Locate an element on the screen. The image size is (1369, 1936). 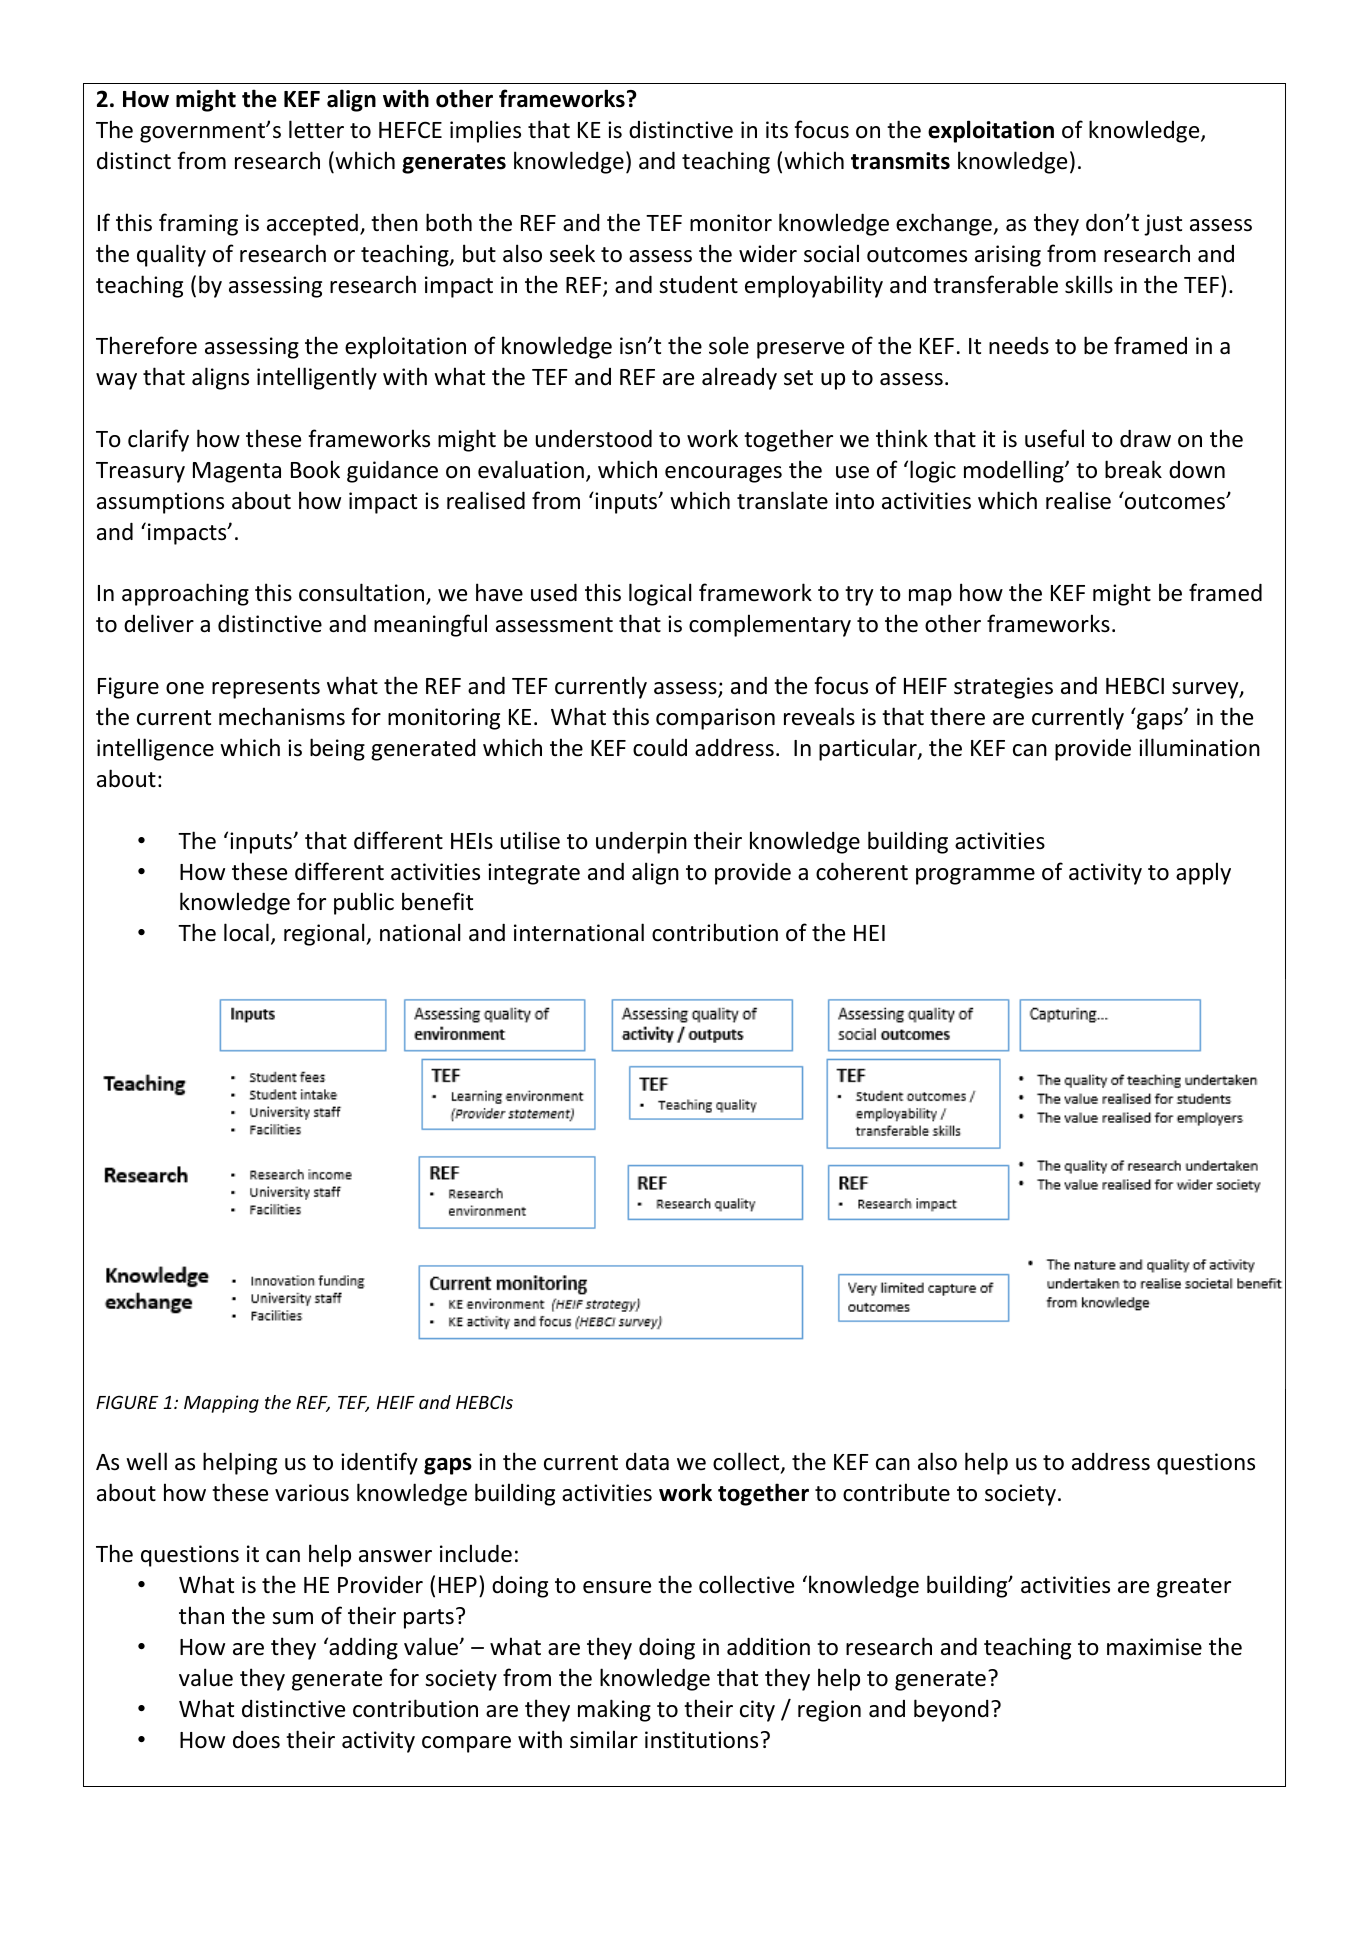
just is located at coordinates (1163, 225).
